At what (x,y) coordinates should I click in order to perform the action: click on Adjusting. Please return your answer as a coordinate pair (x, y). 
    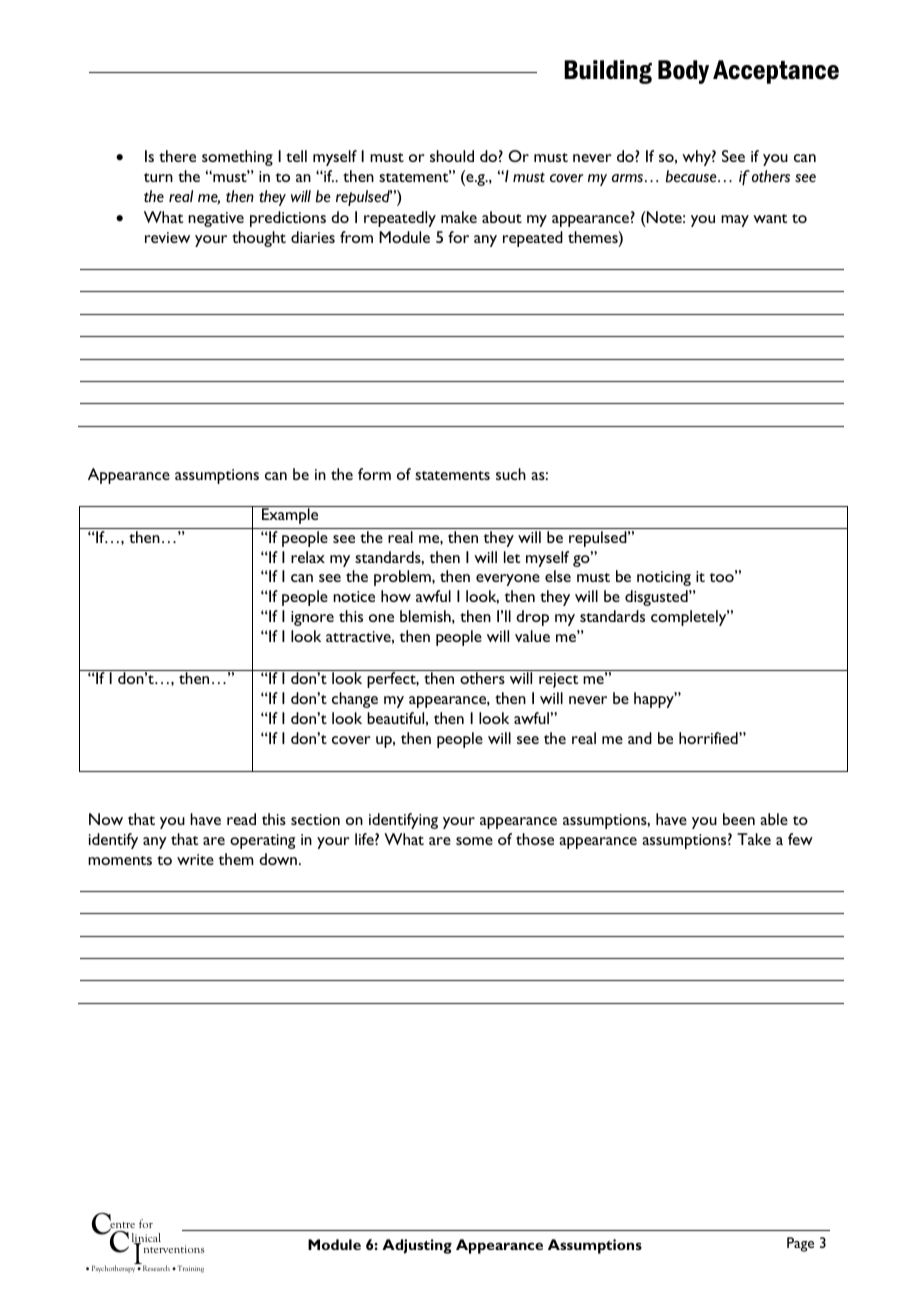
    Looking at the image, I should click on (417, 1246).
